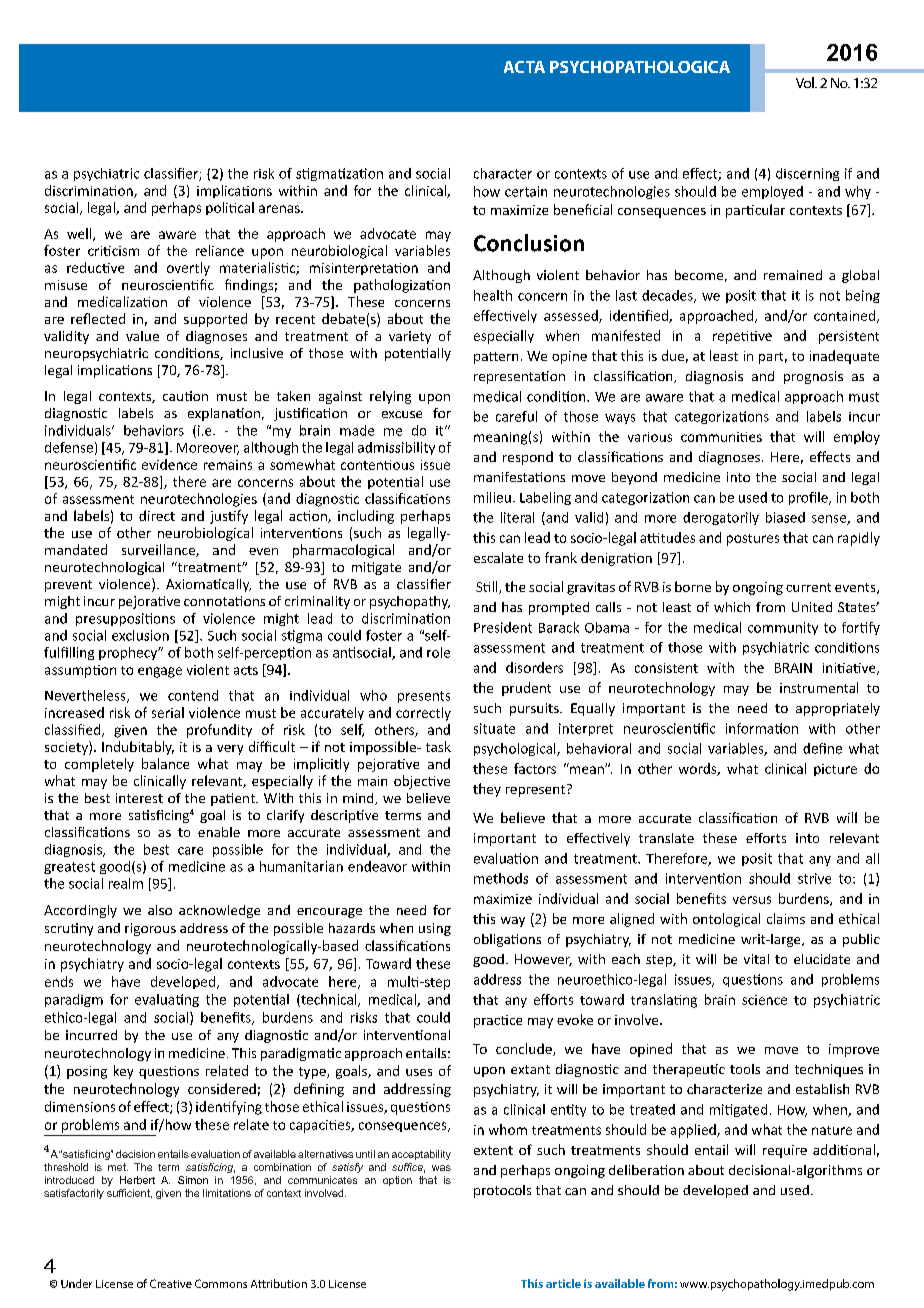 The image size is (924, 1308). Describe the element at coordinates (169, 464) in the page. I see `evidence` at that location.
